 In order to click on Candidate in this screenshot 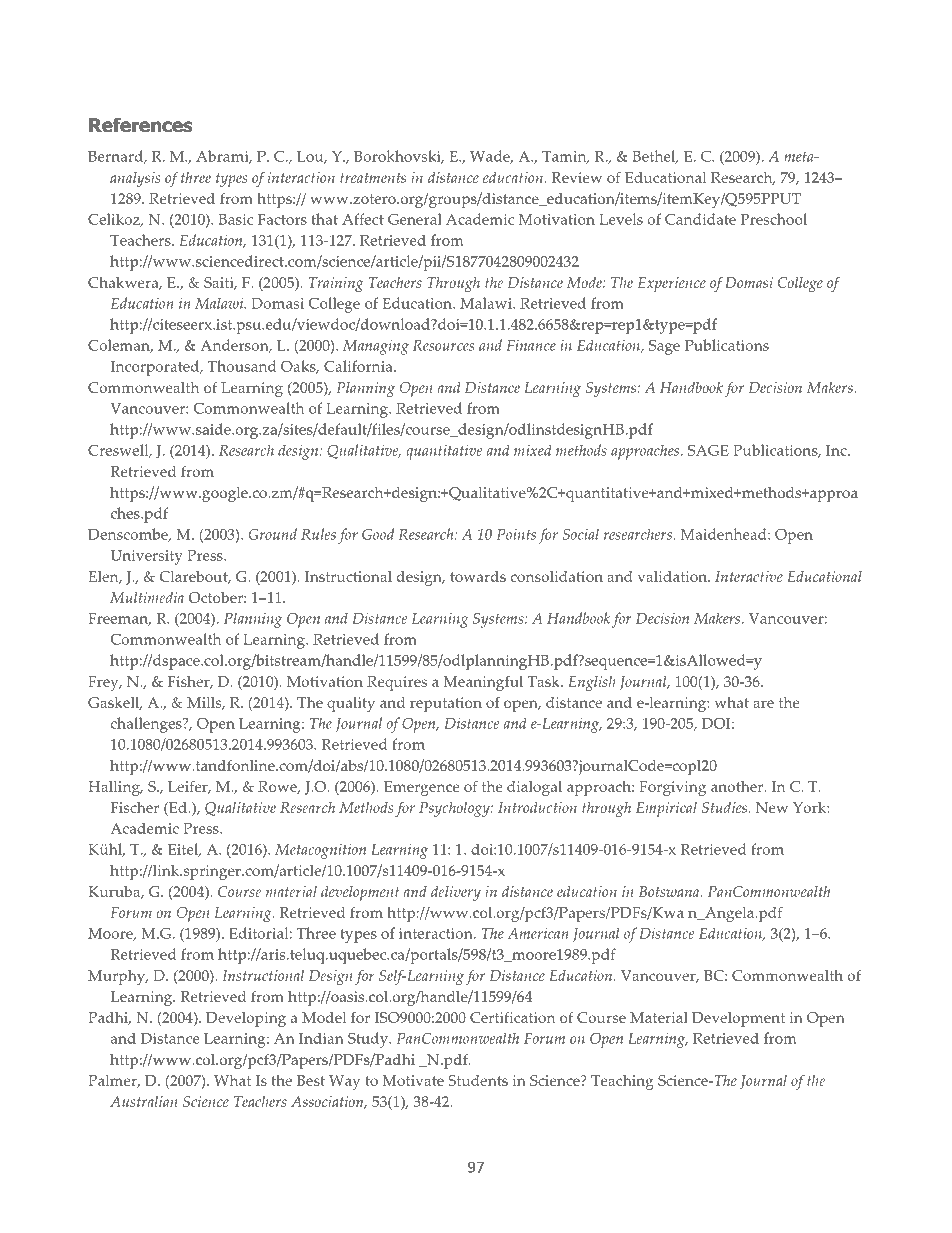, I will do `click(700, 219)`.
